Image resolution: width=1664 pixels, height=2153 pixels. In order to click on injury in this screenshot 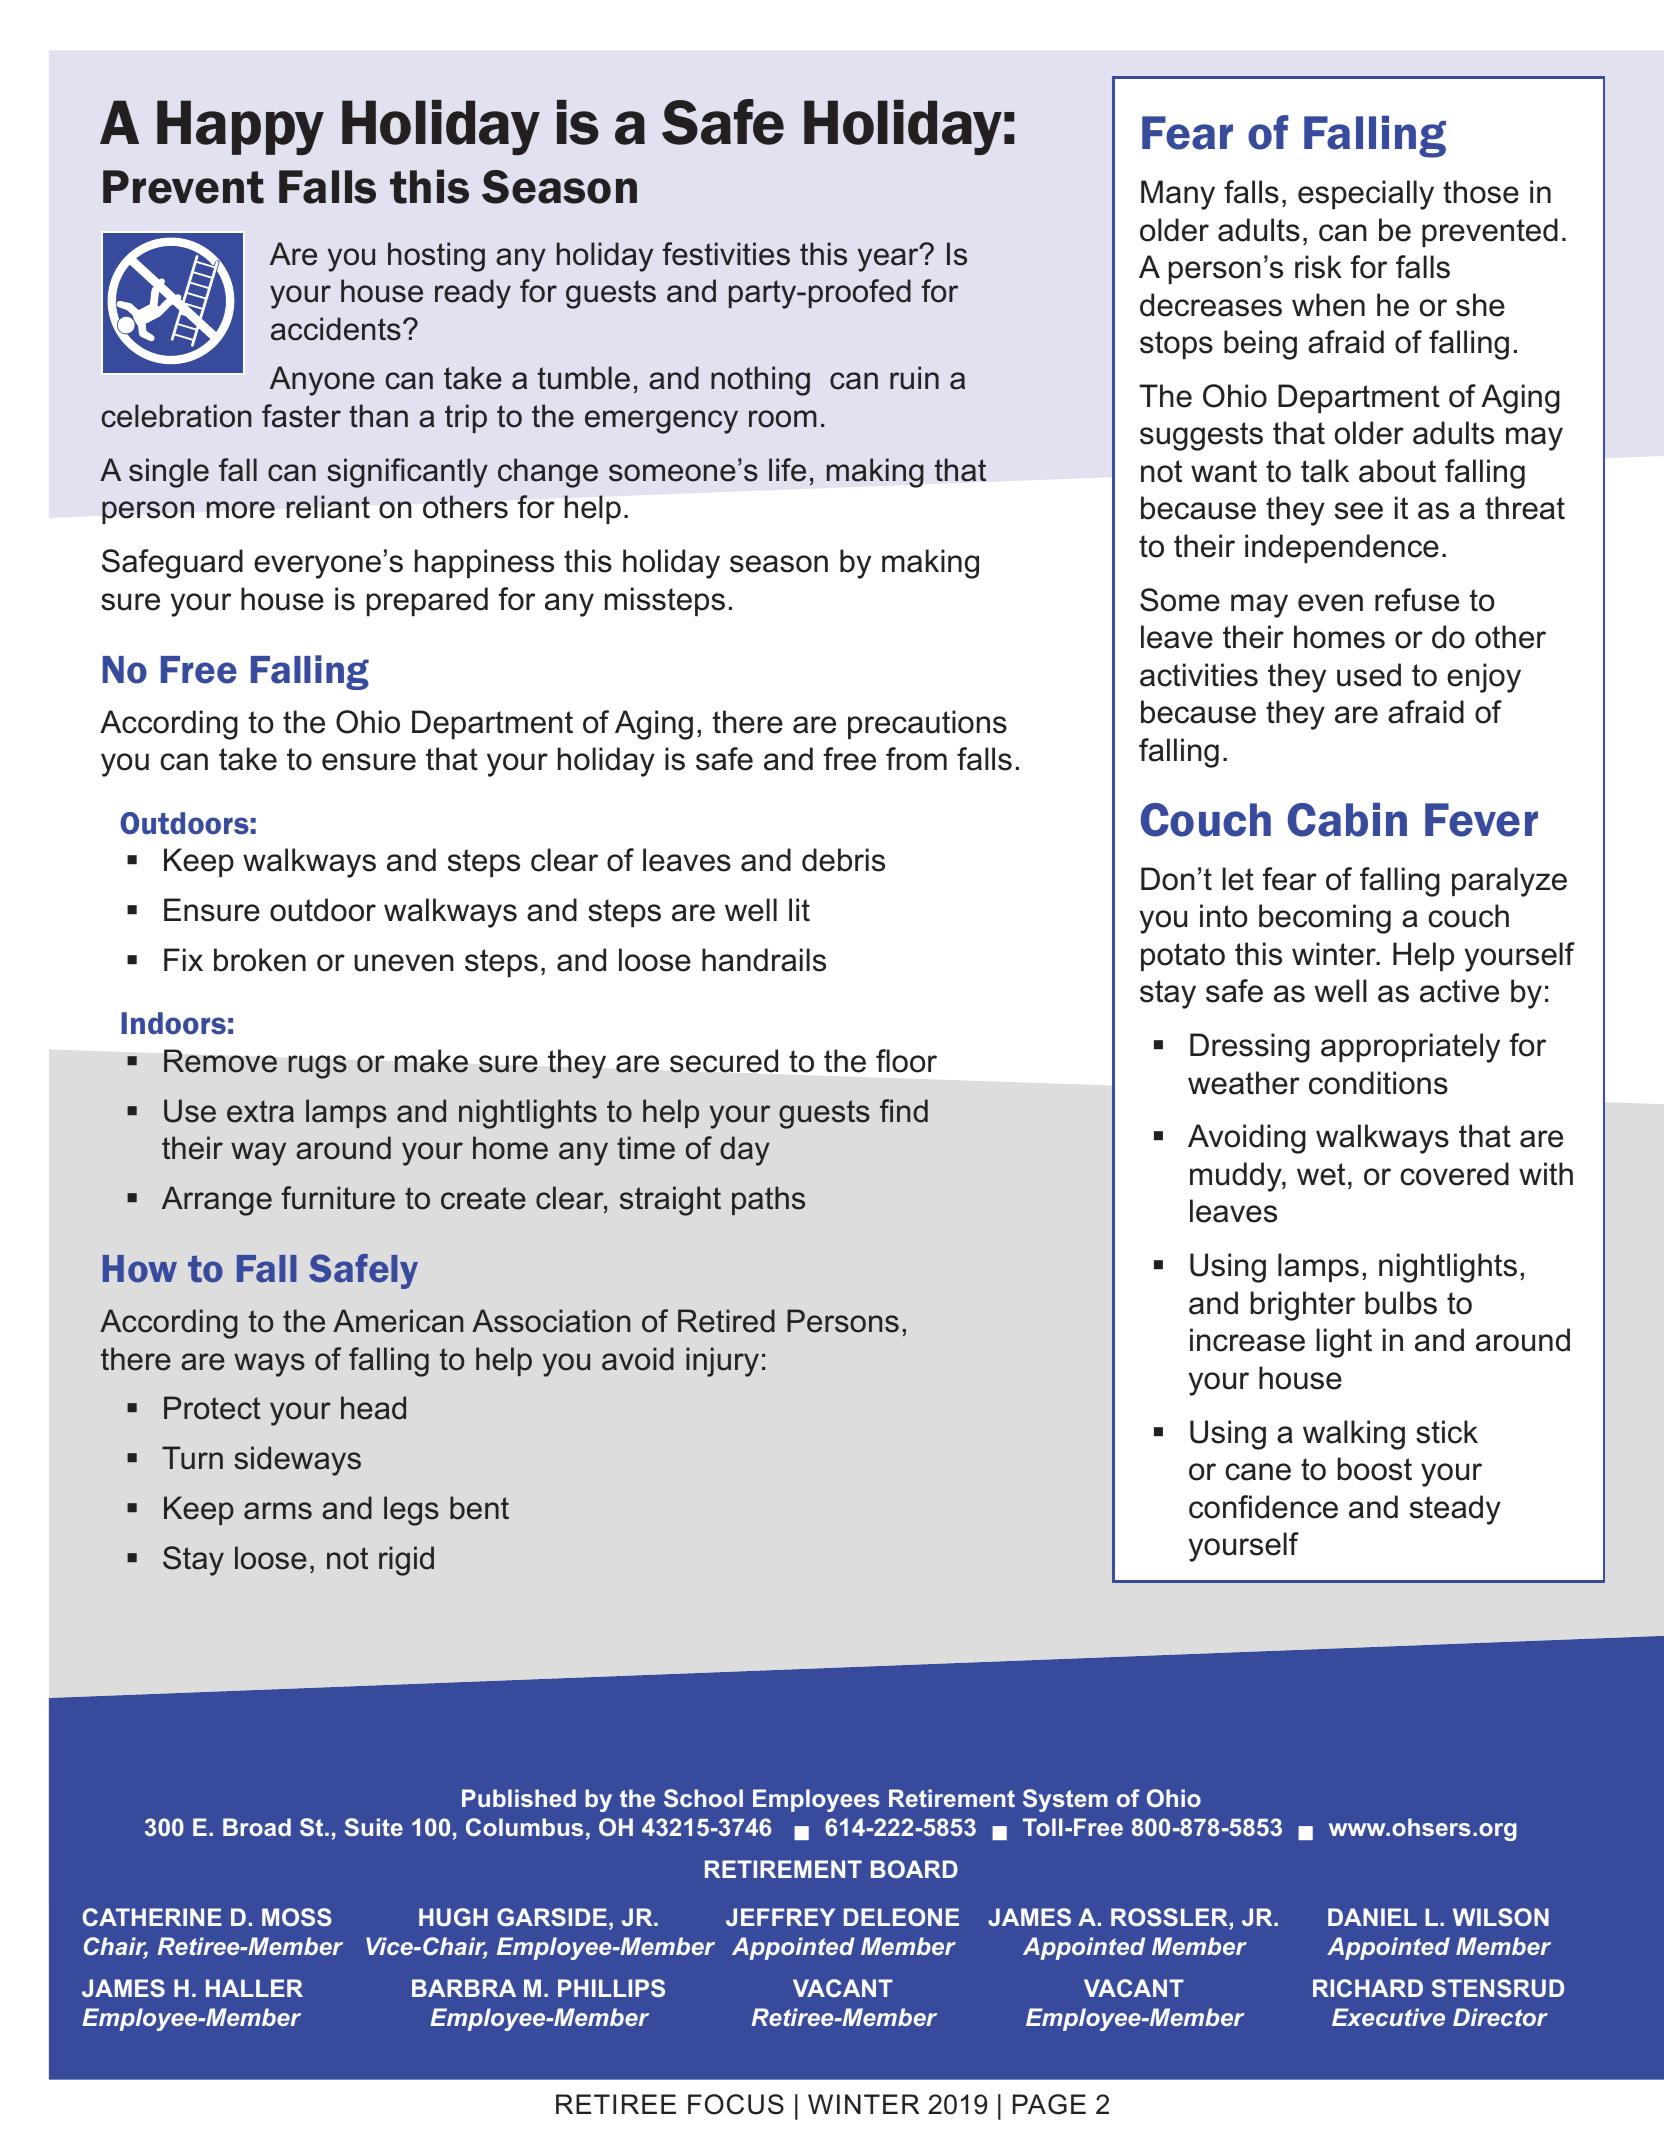, I will do `click(722, 1362)`.
